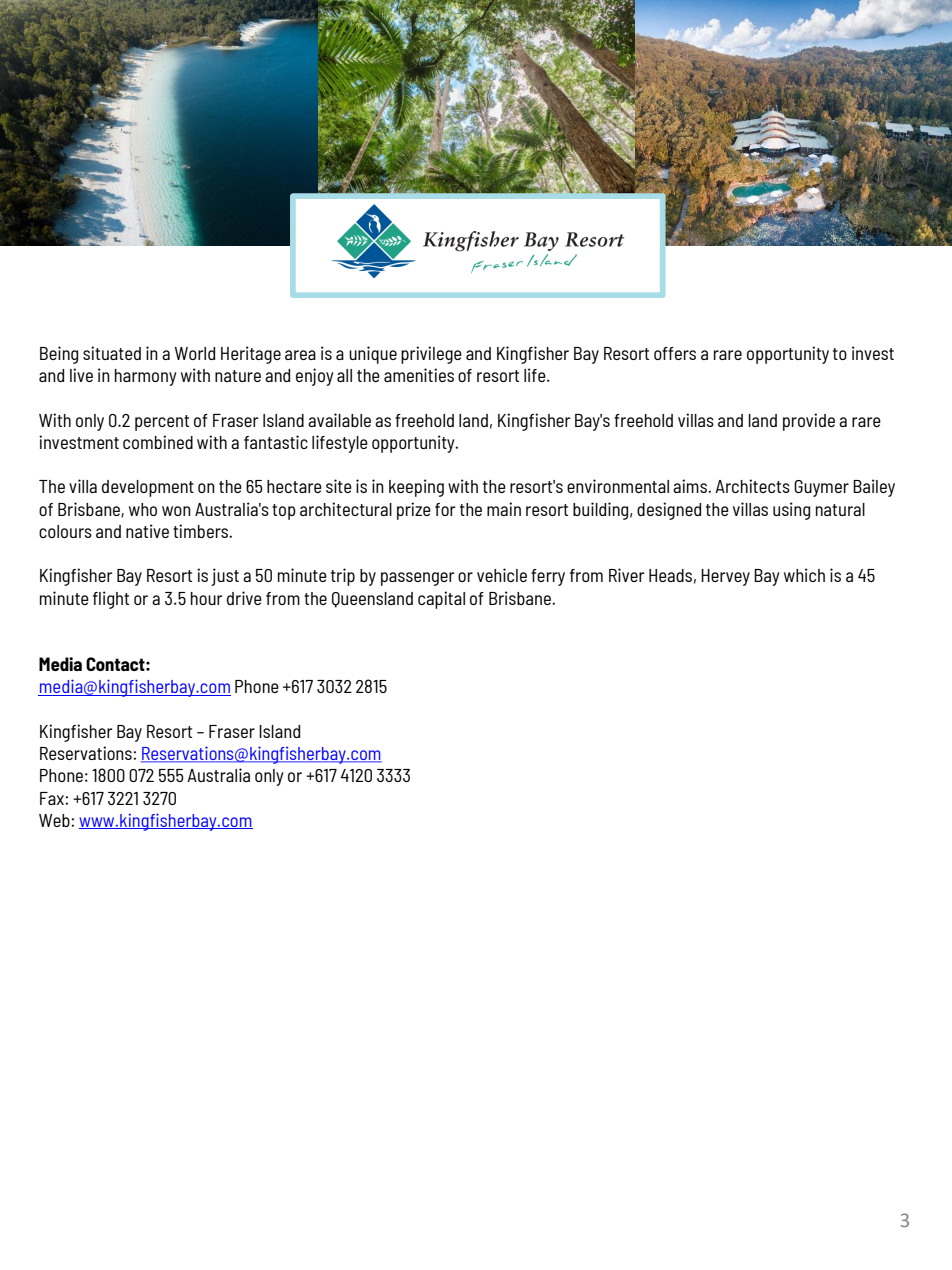 This screenshot has width=952, height=1270. Describe the element at coordinates (441, 600) in the screenshot. I see `capital` at that location.
